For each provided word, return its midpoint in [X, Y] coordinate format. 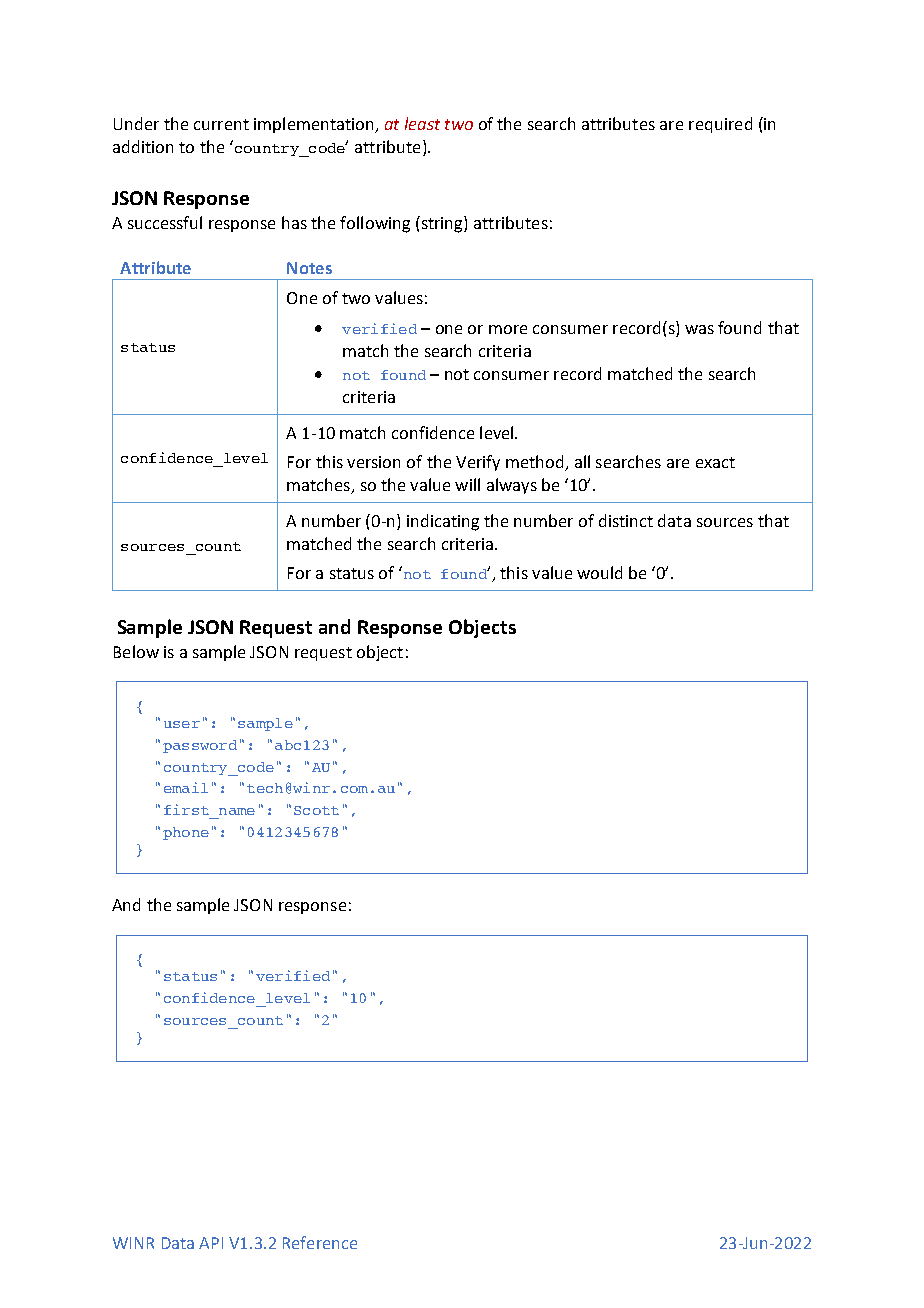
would [599, 572]
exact [715, 462]
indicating [443, 522]
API [211, 1243]
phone [186, 833]
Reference [320, 1242]
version [373, 462]
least [422, 123]
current [221, 124]
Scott [316, 810]
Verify [478, 463]
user [182, 724]
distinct [626, 520]
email [186, 787]
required [720, 125]
